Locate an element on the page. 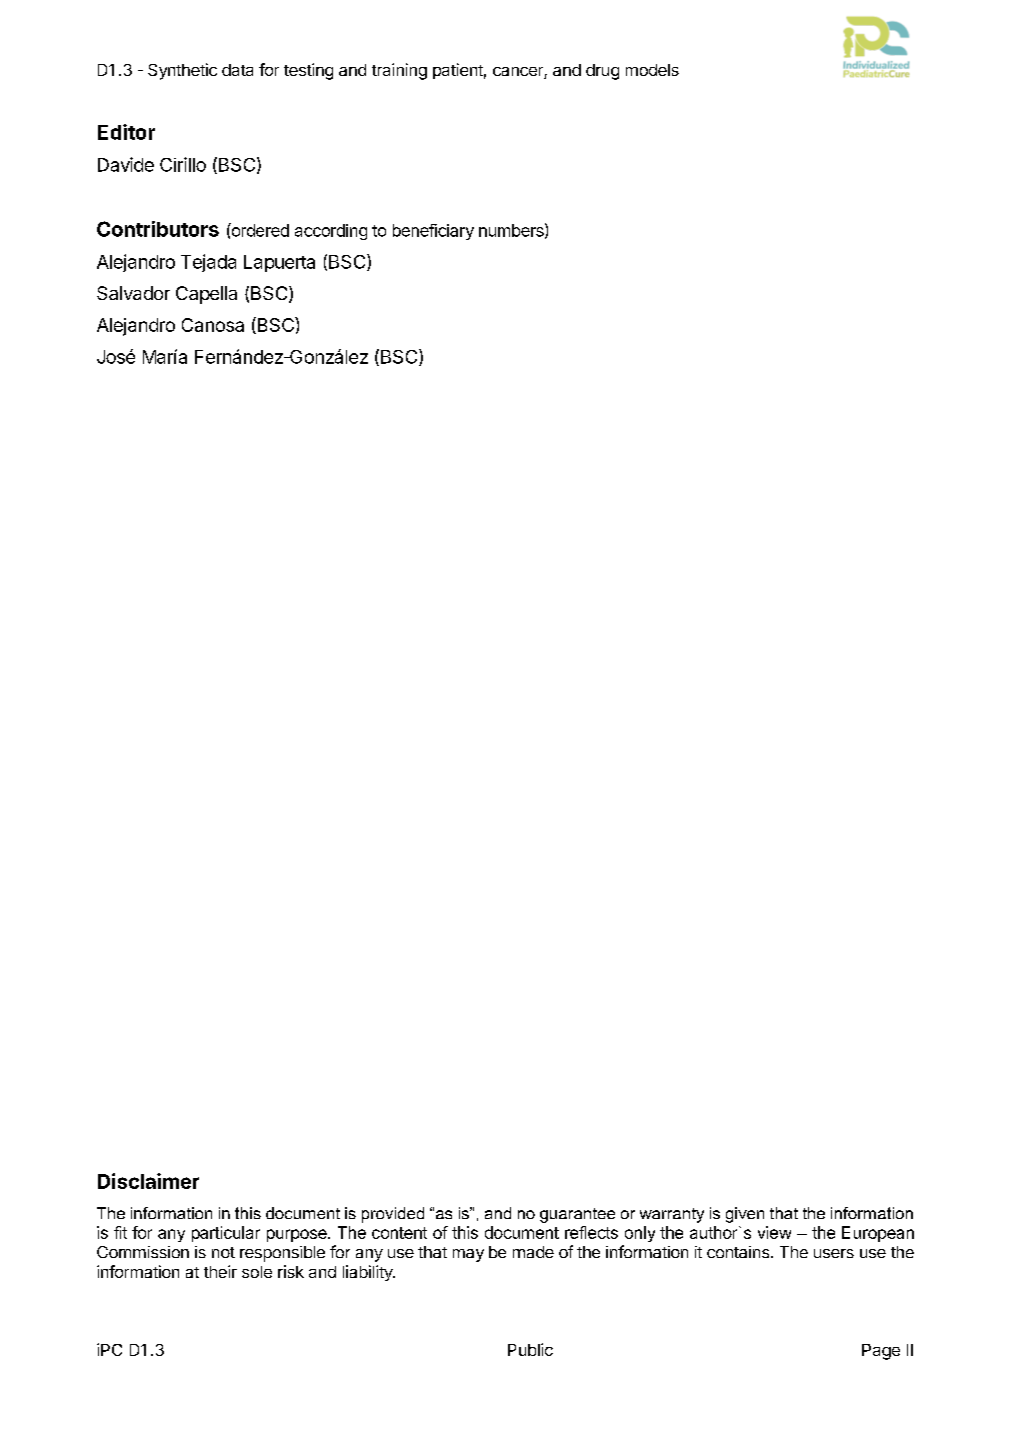 This image has height=1430, width=1011. view is located at coordinates (774, 1232).
